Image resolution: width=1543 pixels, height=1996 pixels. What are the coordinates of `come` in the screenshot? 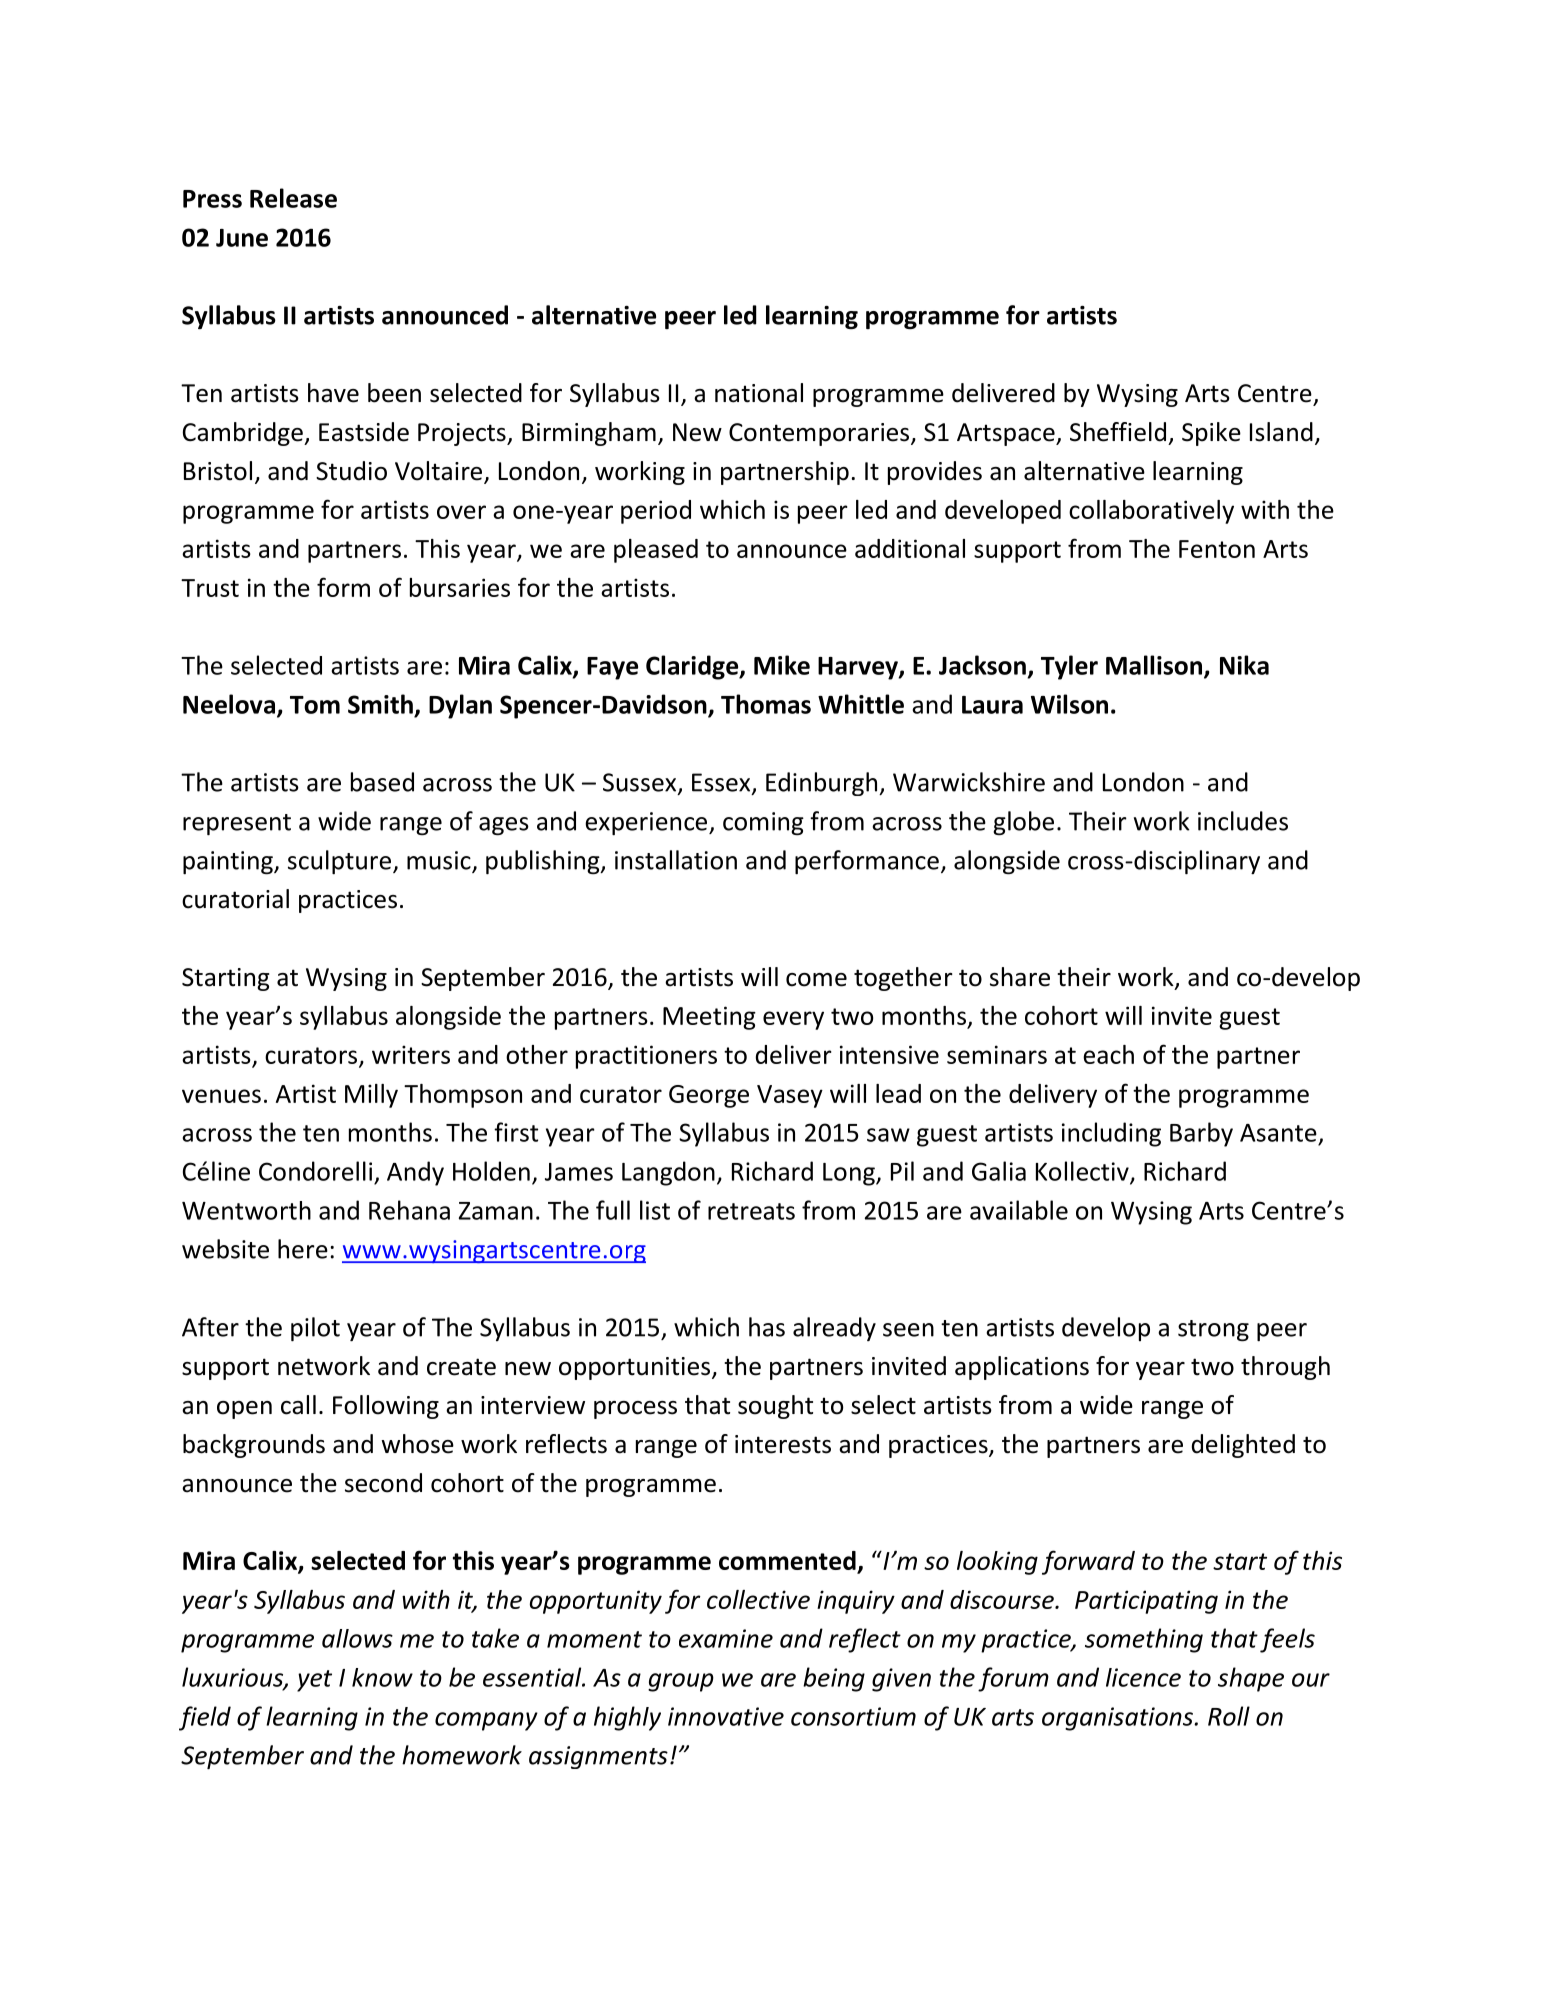 It's located at (816, 980).
